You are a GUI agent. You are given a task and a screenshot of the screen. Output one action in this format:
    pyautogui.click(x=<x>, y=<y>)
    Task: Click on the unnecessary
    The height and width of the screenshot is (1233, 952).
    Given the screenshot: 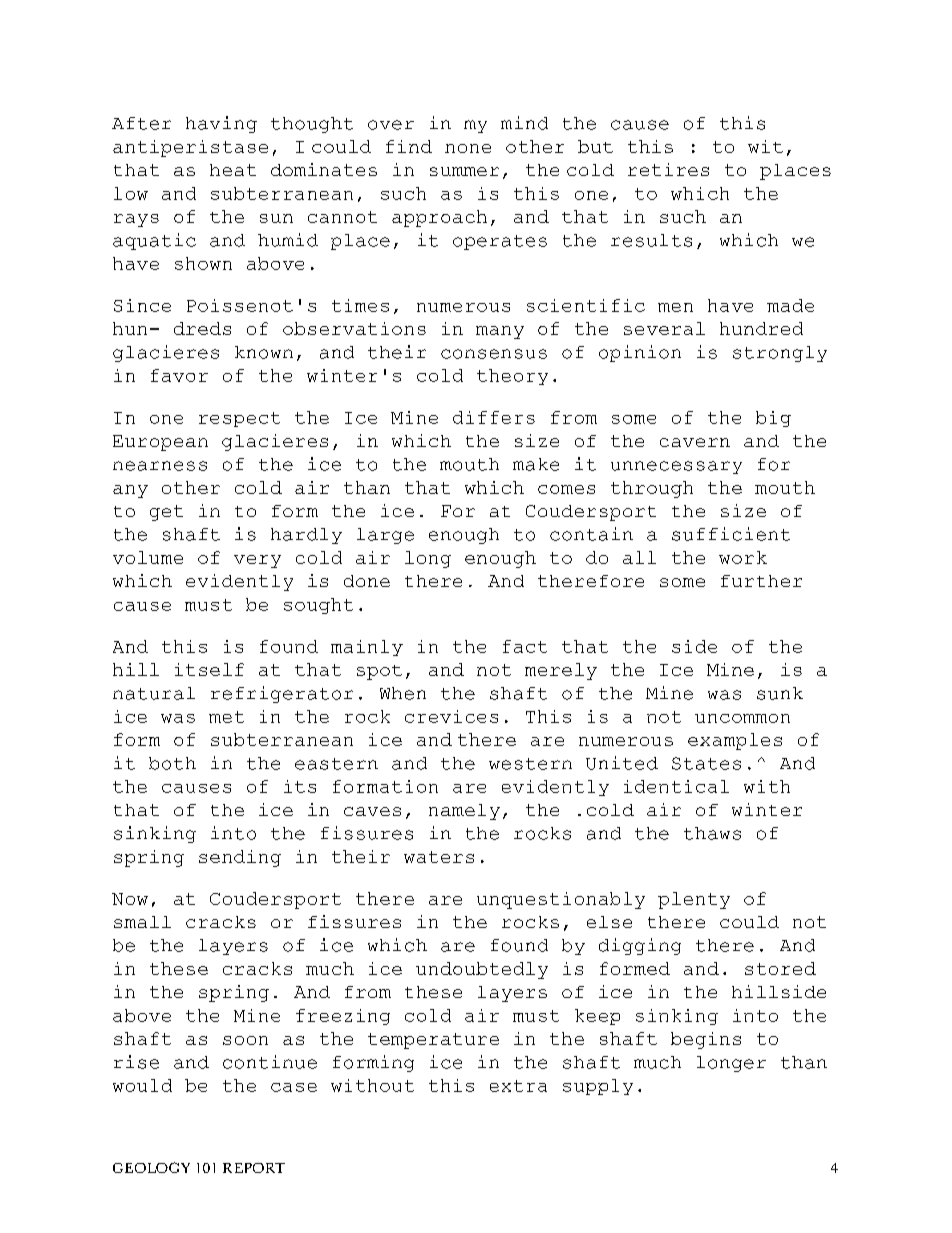 What is the action you would take?
    pyautogui.click(x=676, y=467)
